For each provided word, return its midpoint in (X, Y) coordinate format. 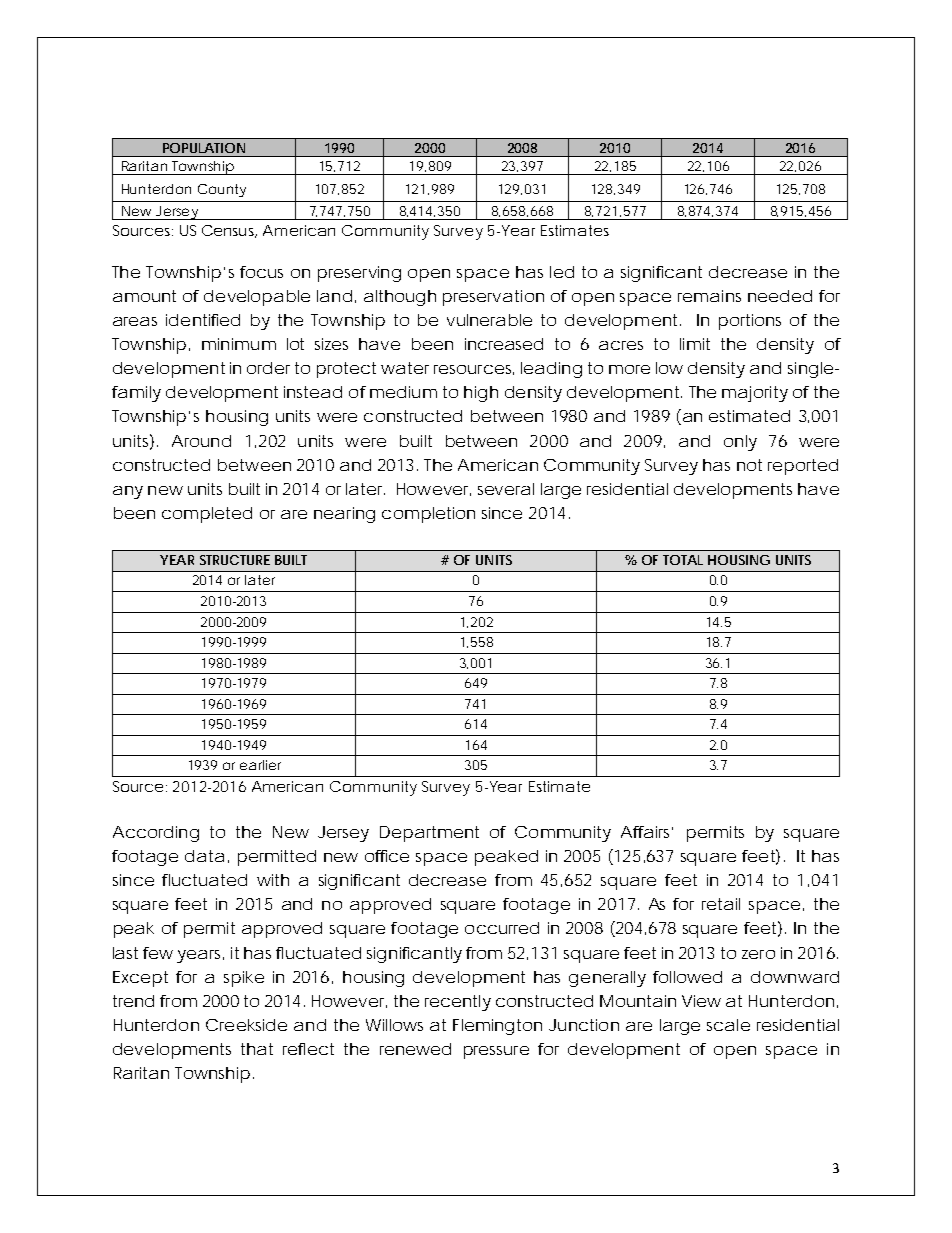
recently (458, 1003)
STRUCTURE (235, 560)
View (701, 1001)
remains (709, 296)
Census (229, 231)
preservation (493, 298)
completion (428, 515)
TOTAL (683, 560)
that (257, 1049)
